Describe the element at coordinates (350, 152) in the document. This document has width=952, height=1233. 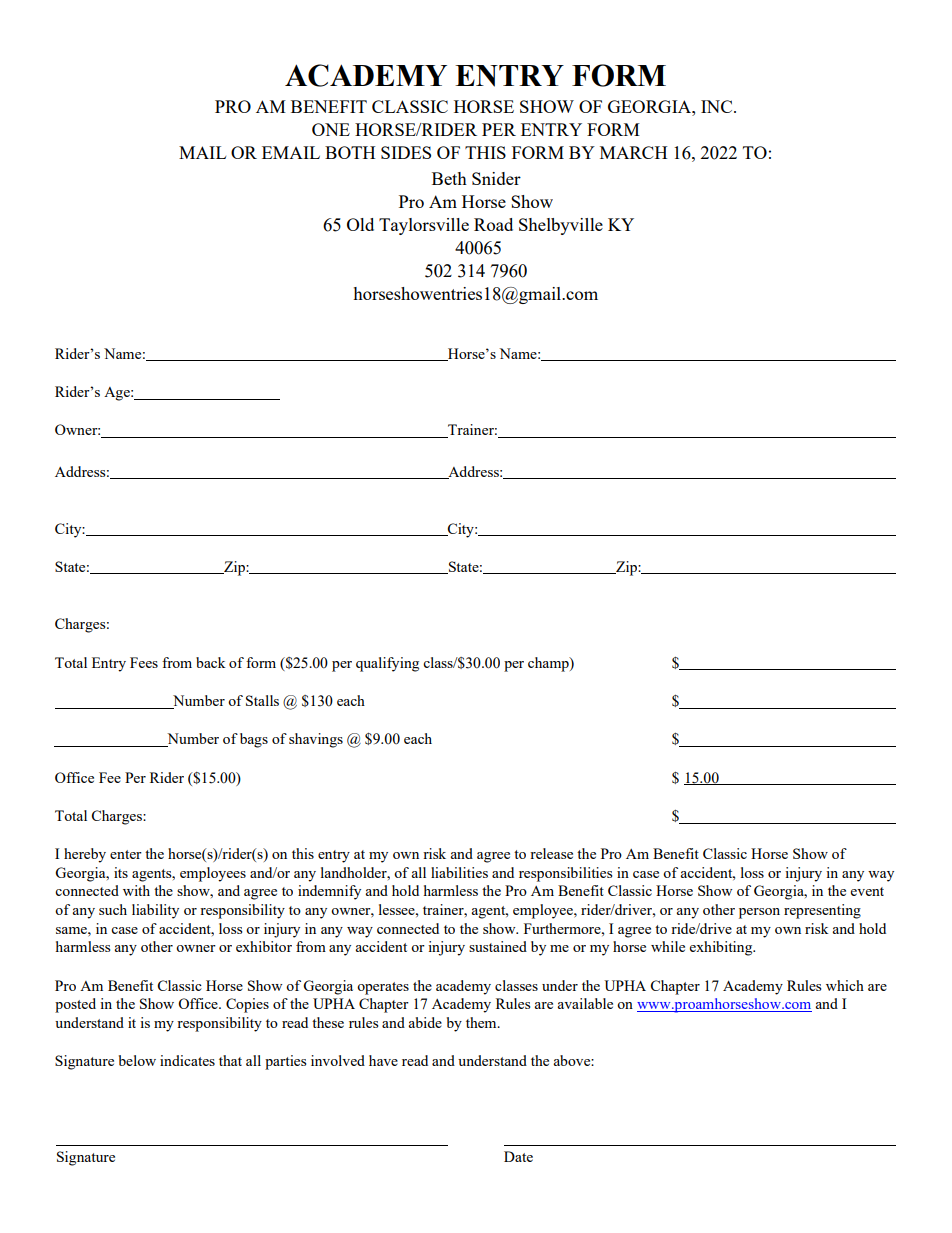
I see `BOTH` at that location.
